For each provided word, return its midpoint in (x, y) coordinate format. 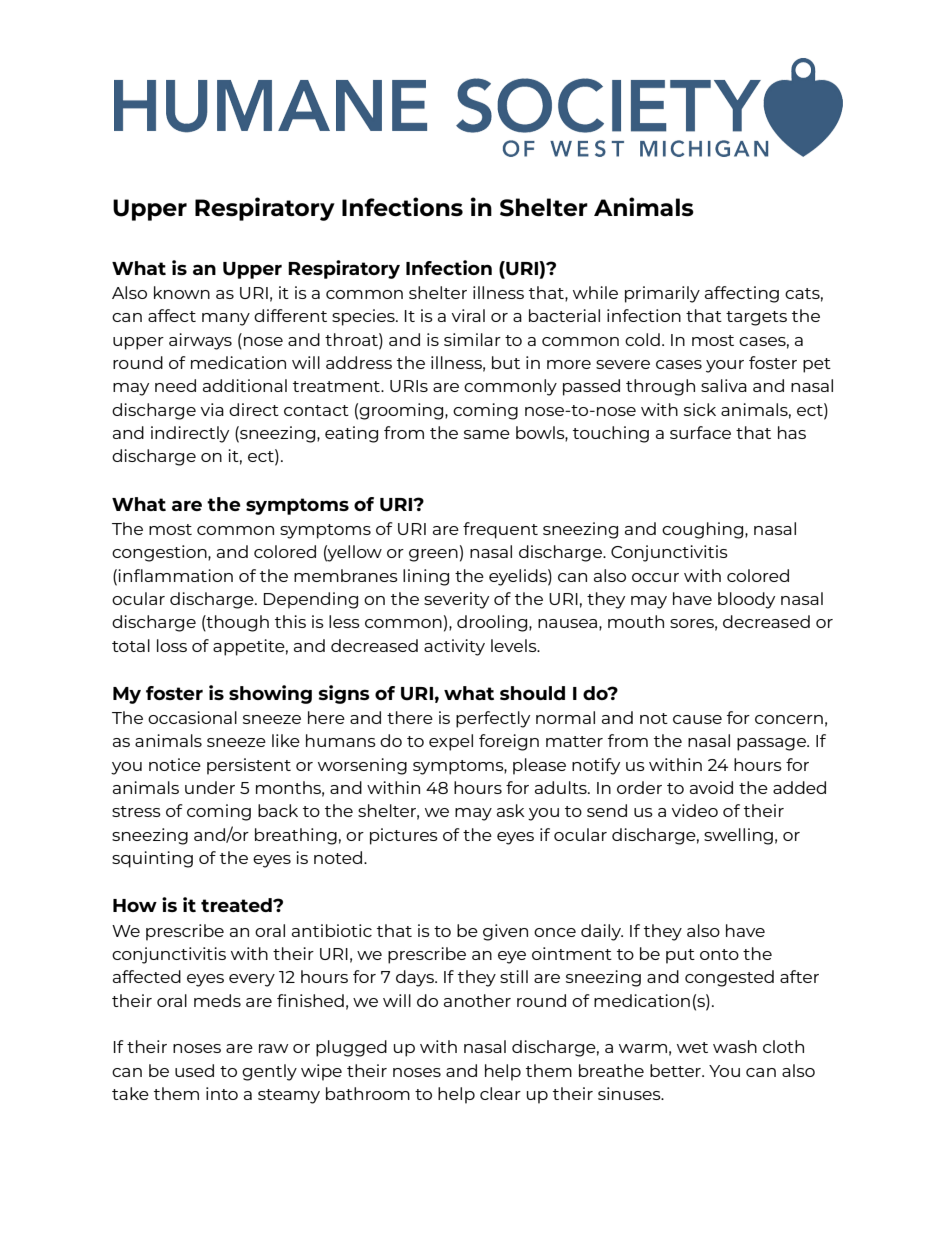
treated (237, 905)
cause (697, 719)
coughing (704, 530)
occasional (192, 717)
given (505, 932)
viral (468, 315)
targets (756, 318)
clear (500, 1093)
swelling (738, 836)
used (194, 1070)
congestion (160, 553)
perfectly (493, 719)
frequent (500, 530)
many (226, 319)
